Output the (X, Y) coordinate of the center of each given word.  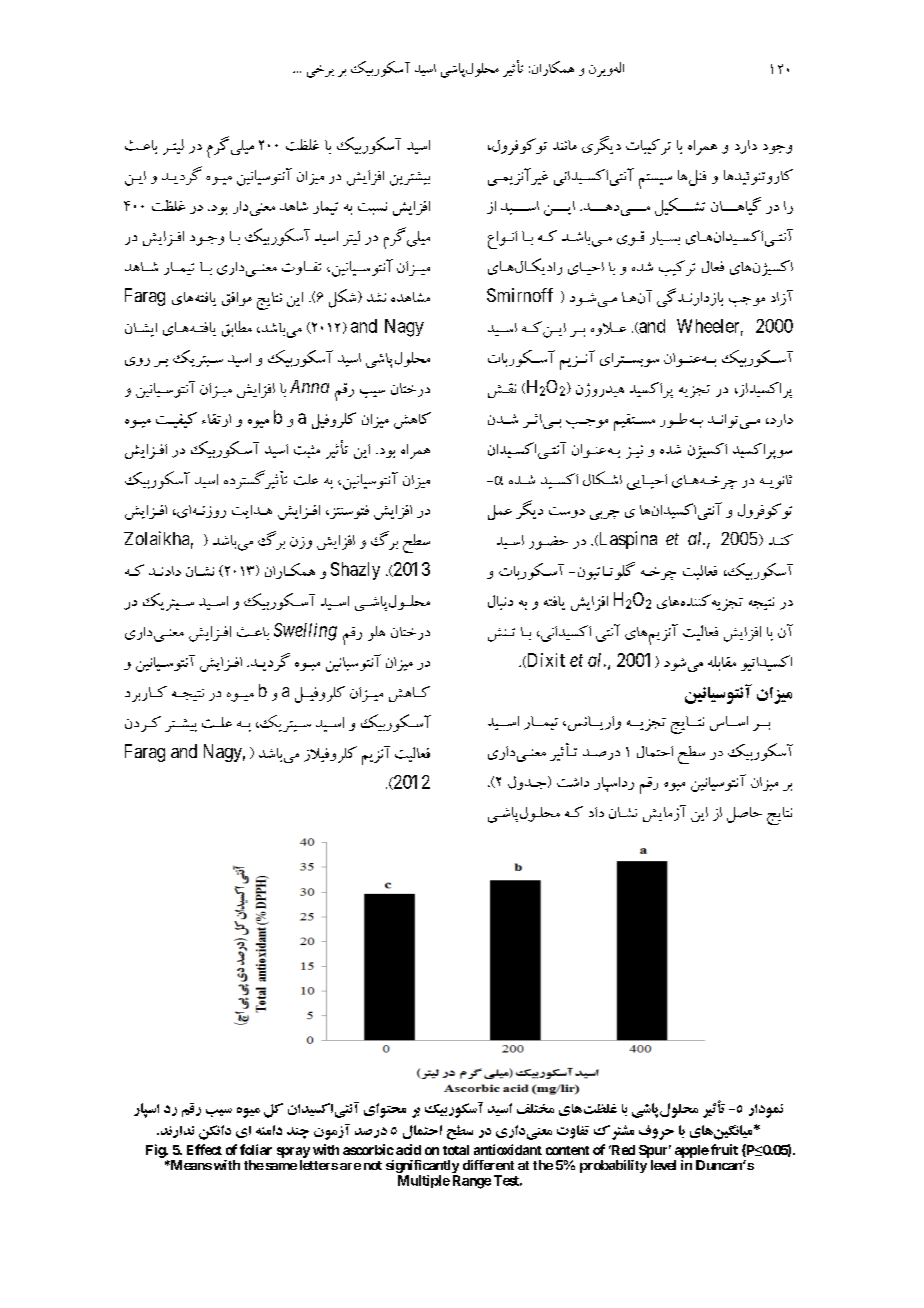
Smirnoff (520, 295)
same (280, 1166)
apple (692, 1151)
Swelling (305, 632)
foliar (256, 1149)
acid (408, 1149)
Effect (204, 1149)
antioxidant (508, 1149)
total (456, 1150)
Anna (309, 386)
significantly (422, 1168)
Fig (156, 1151)
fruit (723, 1149)
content (567, 1150)
